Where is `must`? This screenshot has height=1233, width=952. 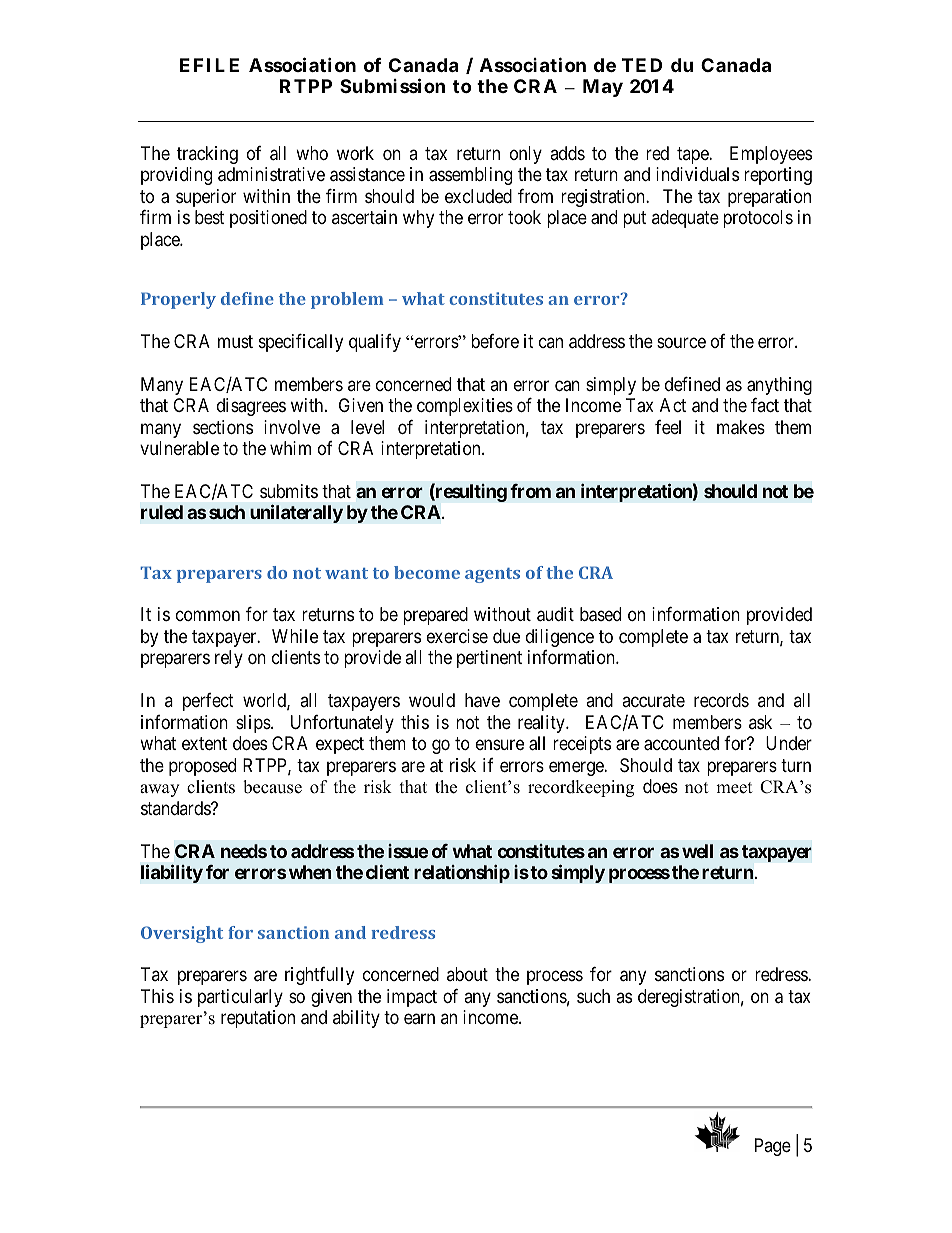 must is located at coordinates (235, 341).
